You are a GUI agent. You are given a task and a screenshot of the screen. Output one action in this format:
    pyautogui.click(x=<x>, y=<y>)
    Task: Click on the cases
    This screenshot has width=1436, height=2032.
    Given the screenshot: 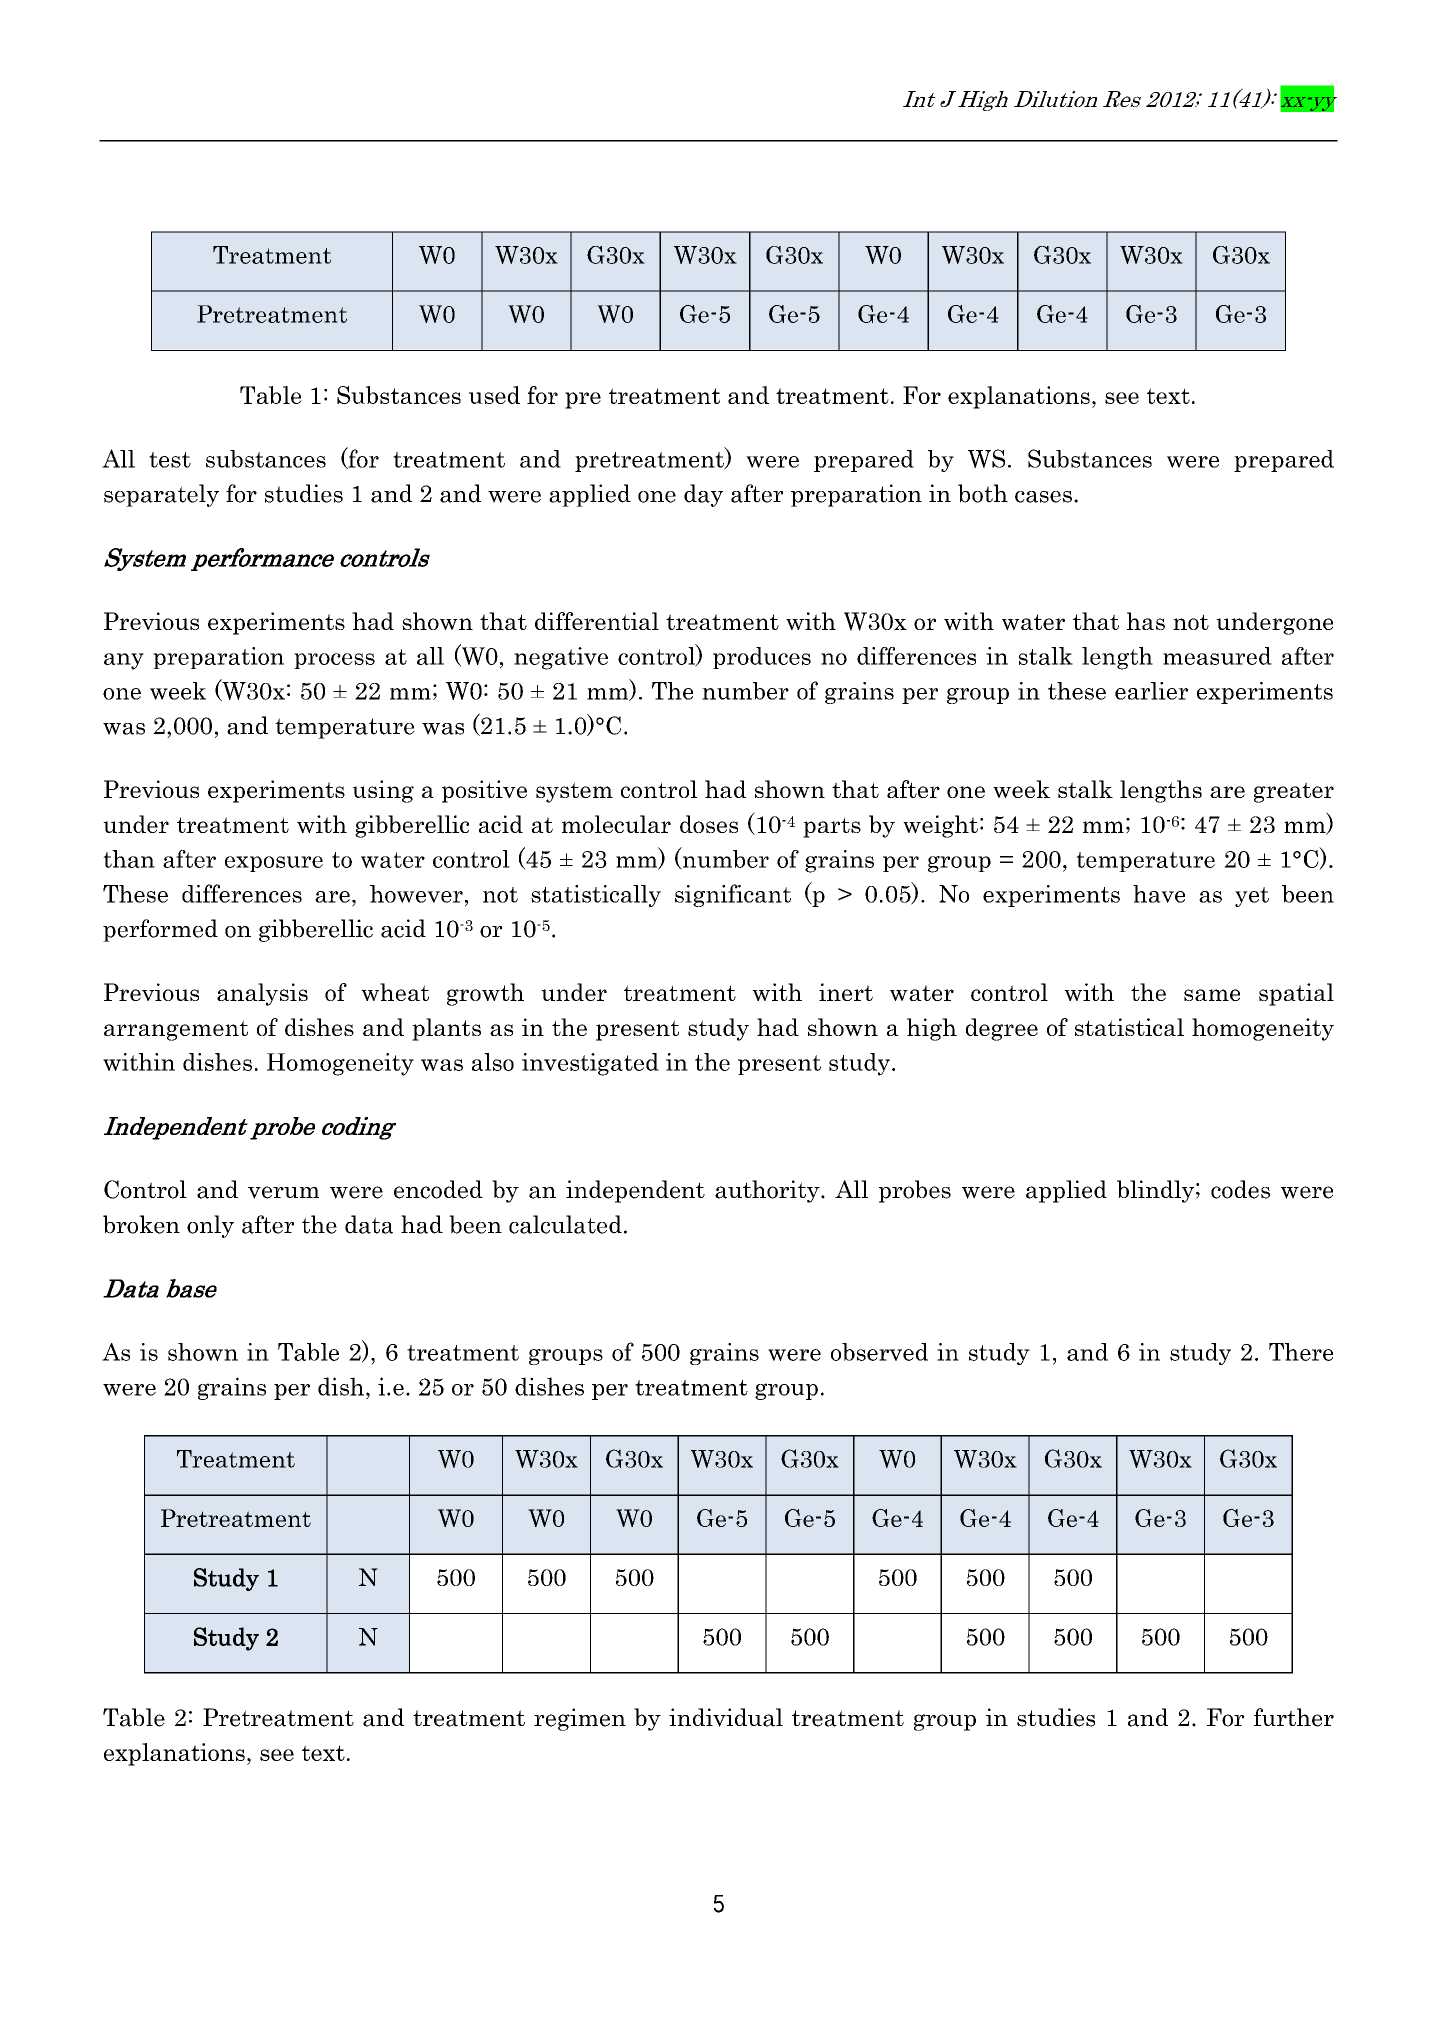 What is the action you would take?
    pyautogui.click(x=1043, y=497)
